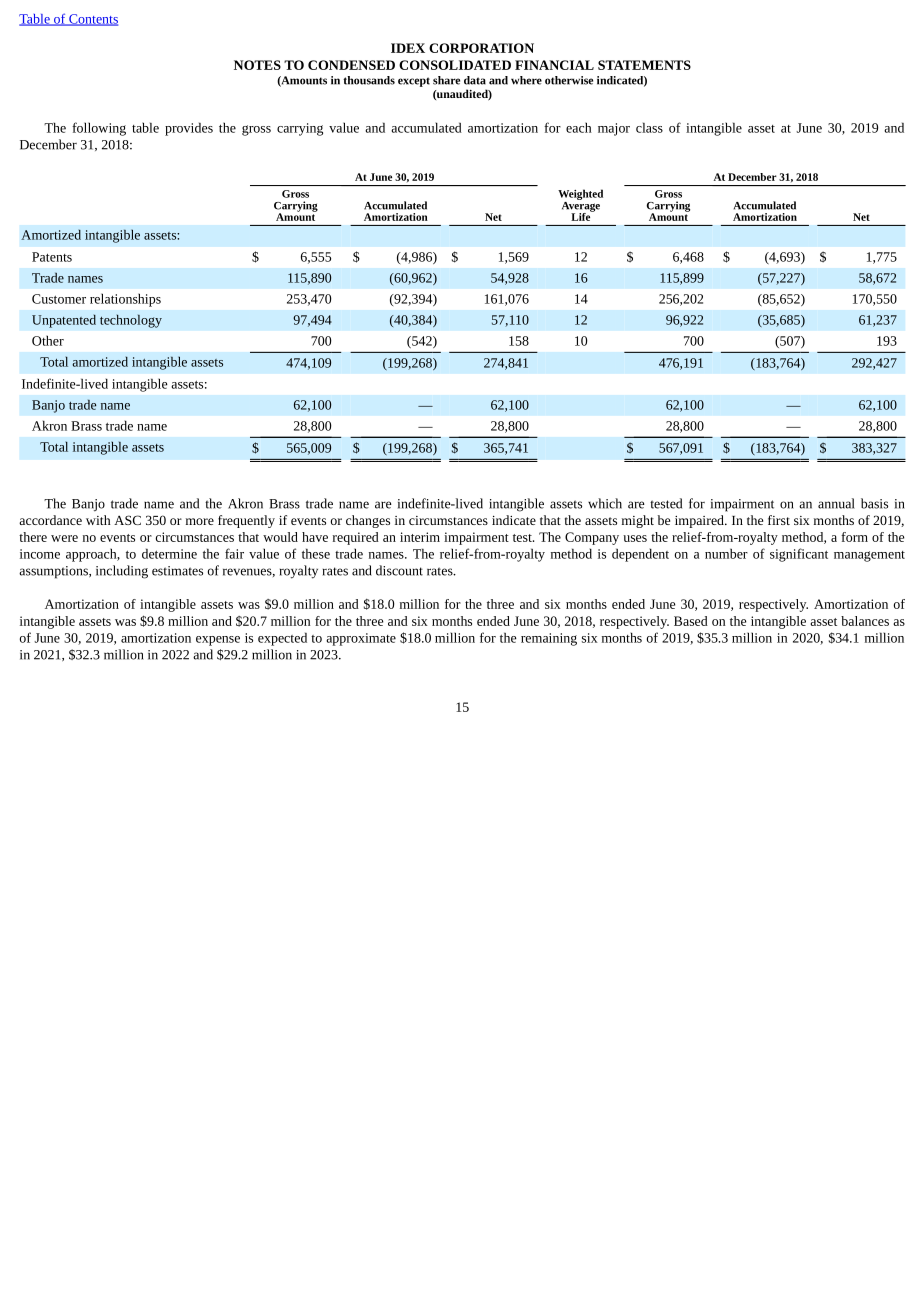 The width and height of the screenshot is (924, 1308). What do you see at coordinates (92, 20) in the screenshot?
I see `Contents` at bounding box center [92, 20].
